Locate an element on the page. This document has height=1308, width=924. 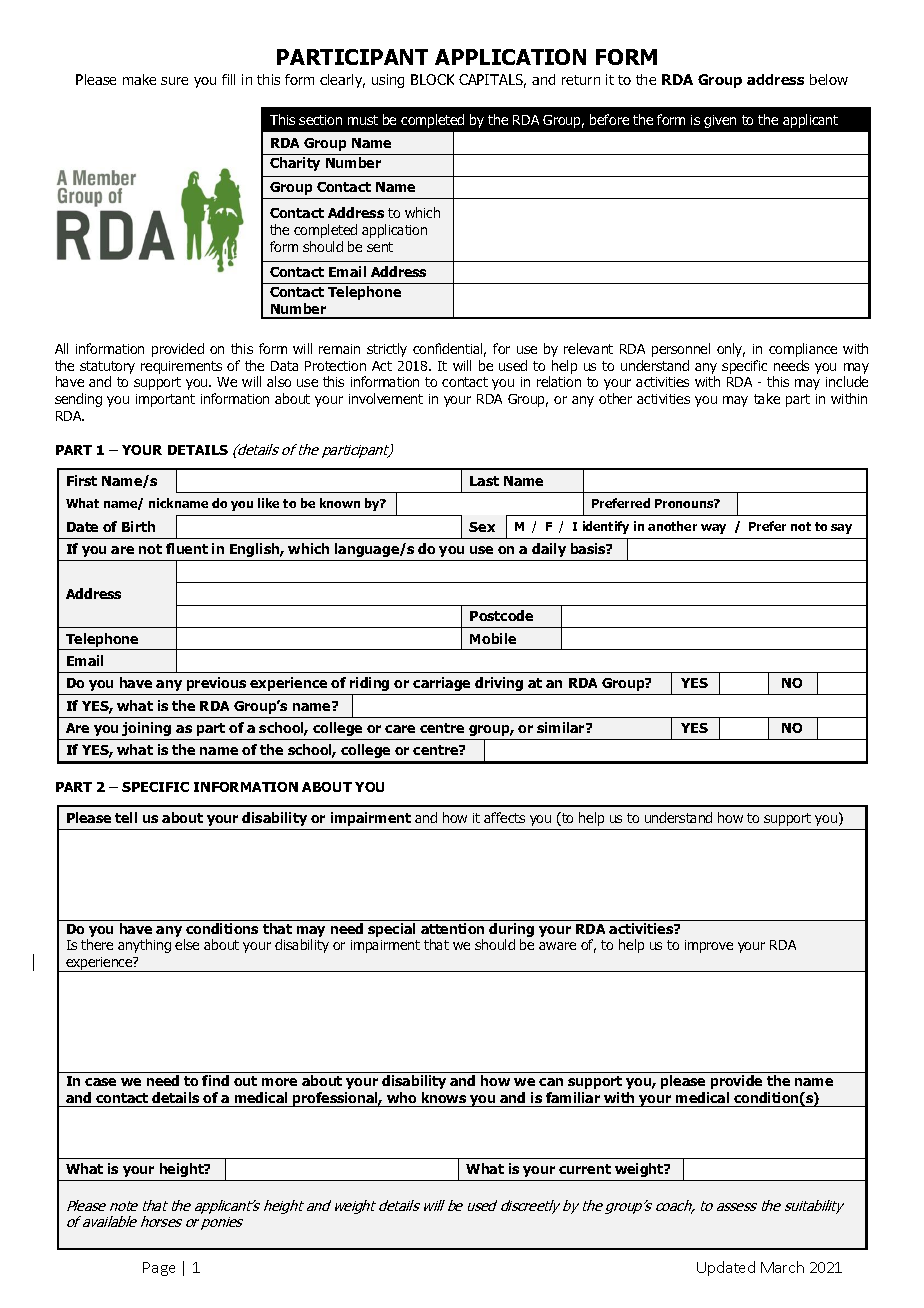
affects is located at coordinates (504, 817).
